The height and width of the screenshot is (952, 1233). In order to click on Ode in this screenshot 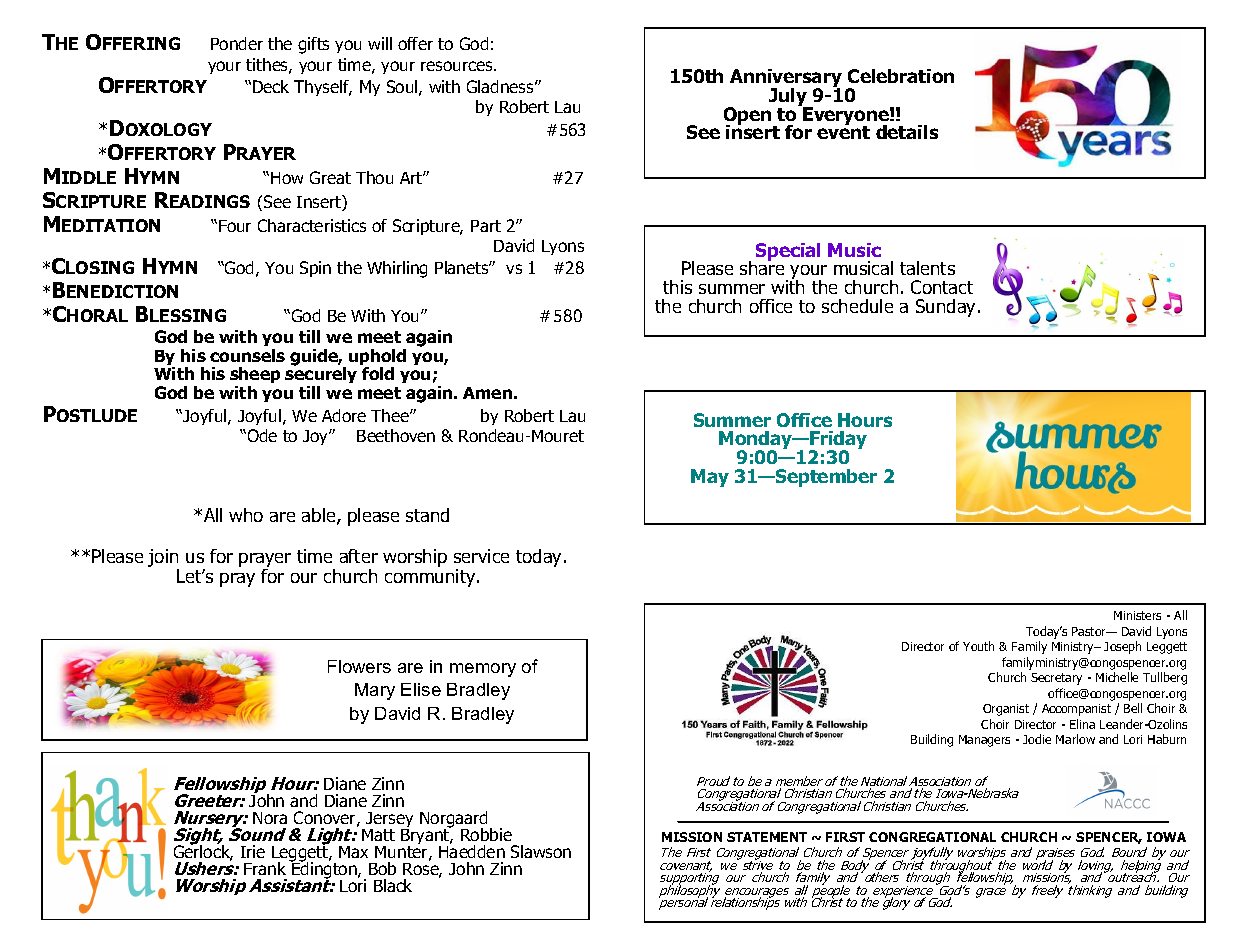, I will do `click(261, 435)`.
